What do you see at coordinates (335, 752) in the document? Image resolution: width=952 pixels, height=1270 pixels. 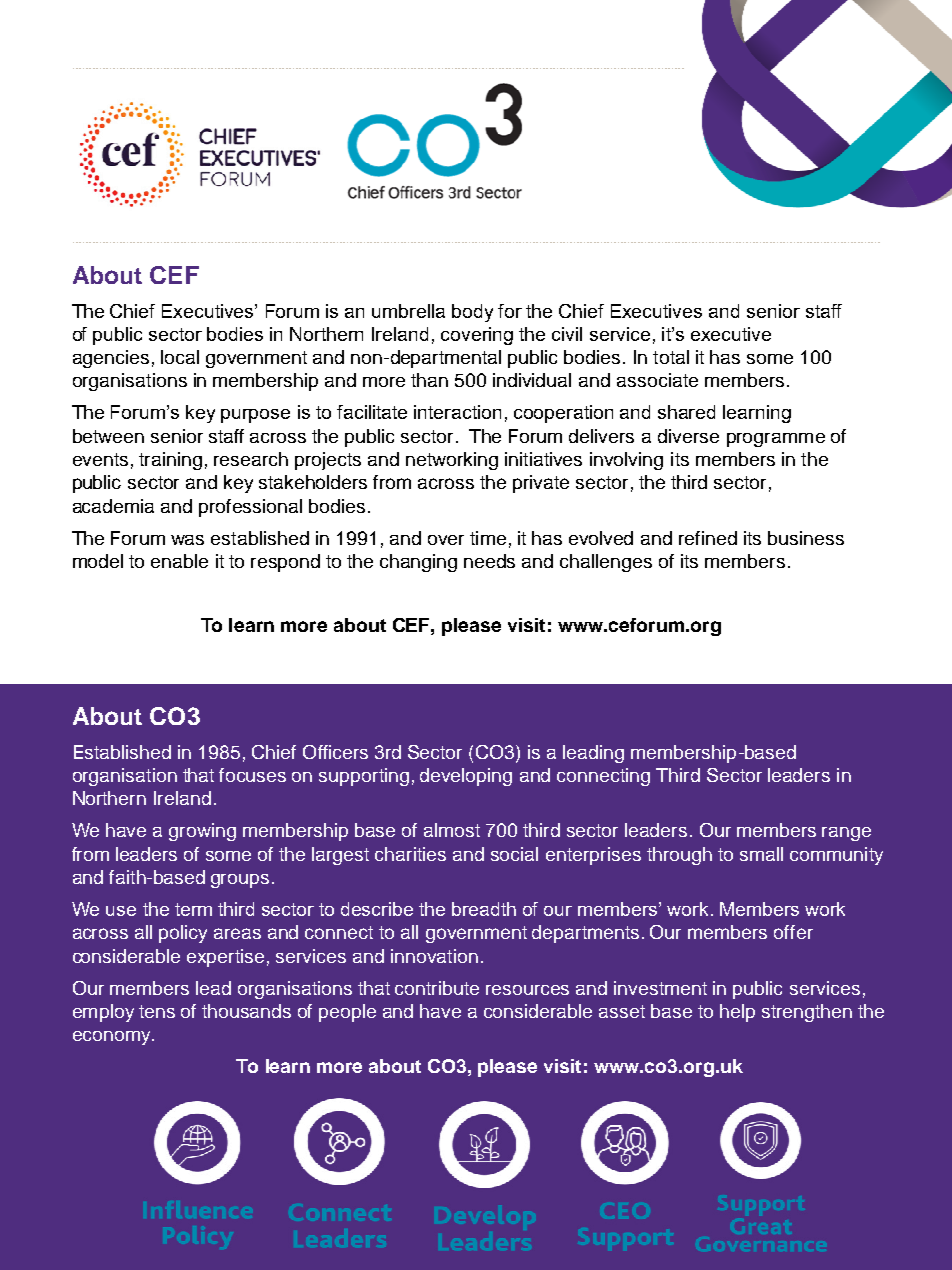 I see `Officers` at bounding box center [335, 752].
